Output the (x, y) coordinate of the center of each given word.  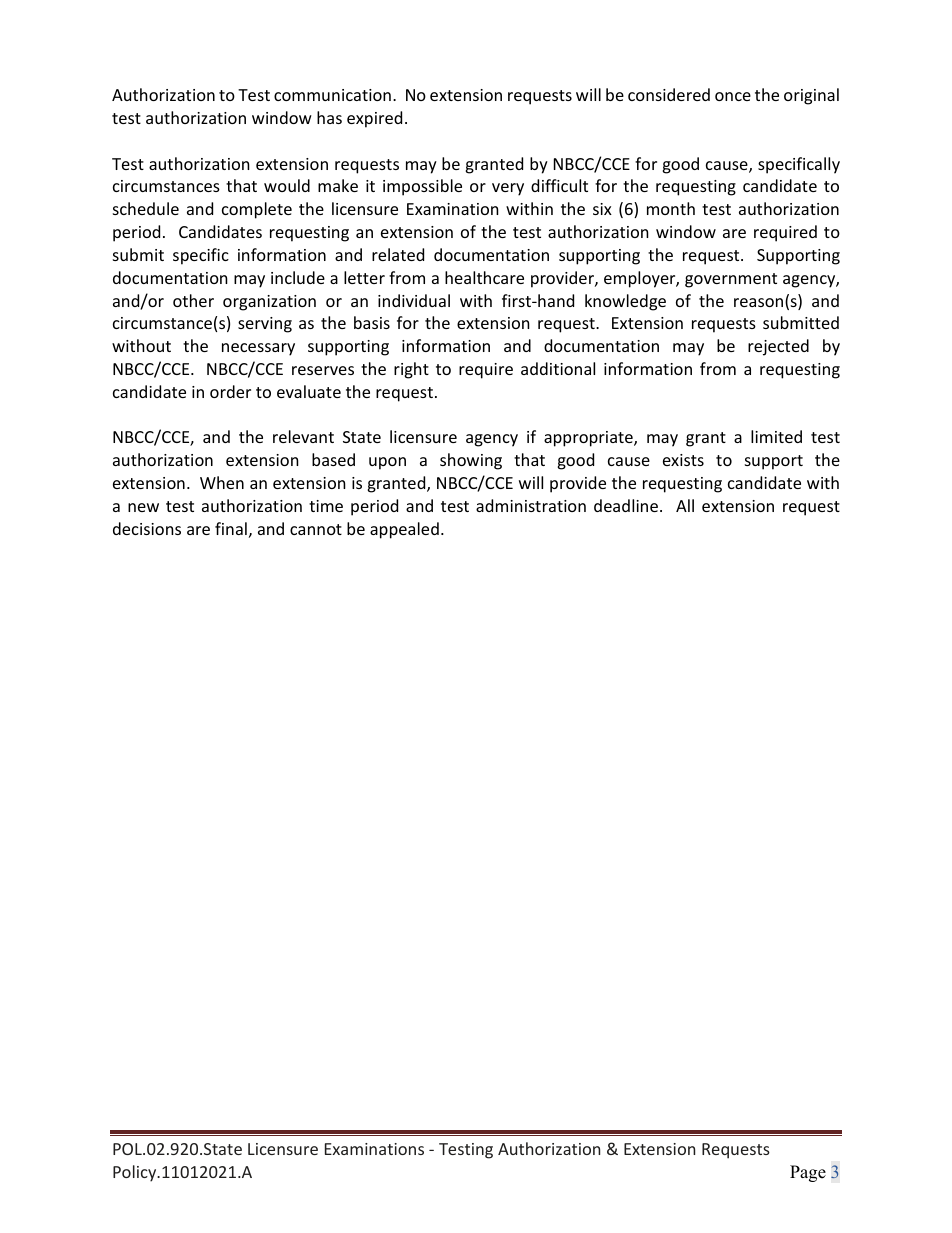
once (733, 96)
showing (471, 461)
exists (683, 460)
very (508, 189)
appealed (404, 530)
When (222, 482)
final (231, 528)
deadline (626, 505)
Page (808, 1173)
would (287, 185)
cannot (316, 529)
